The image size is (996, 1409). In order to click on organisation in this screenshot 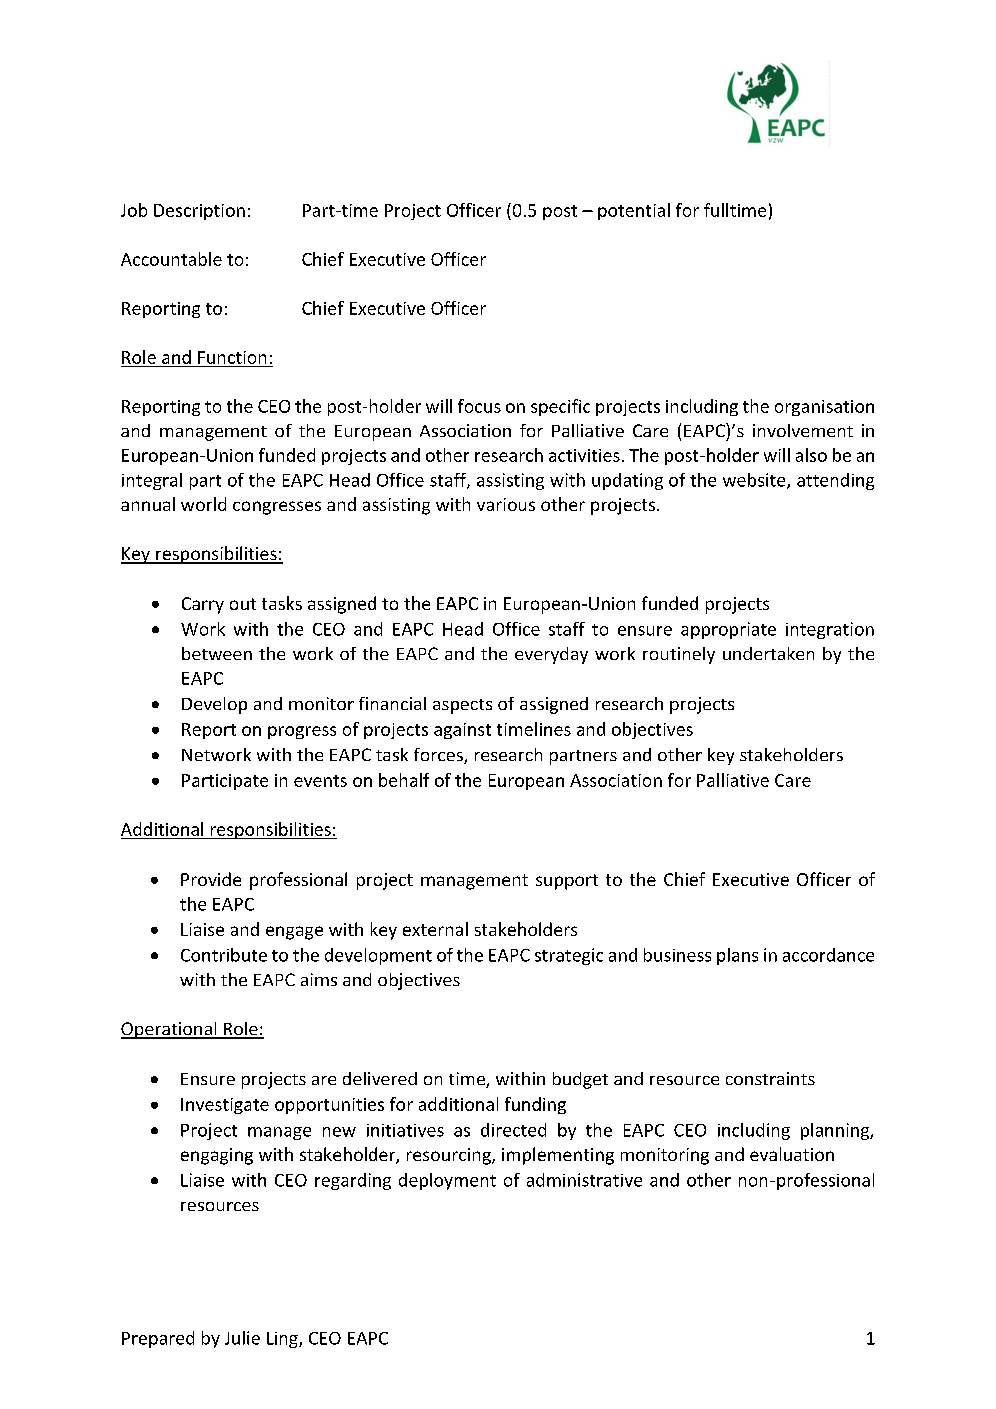, I will do `click(824, 408)`.
